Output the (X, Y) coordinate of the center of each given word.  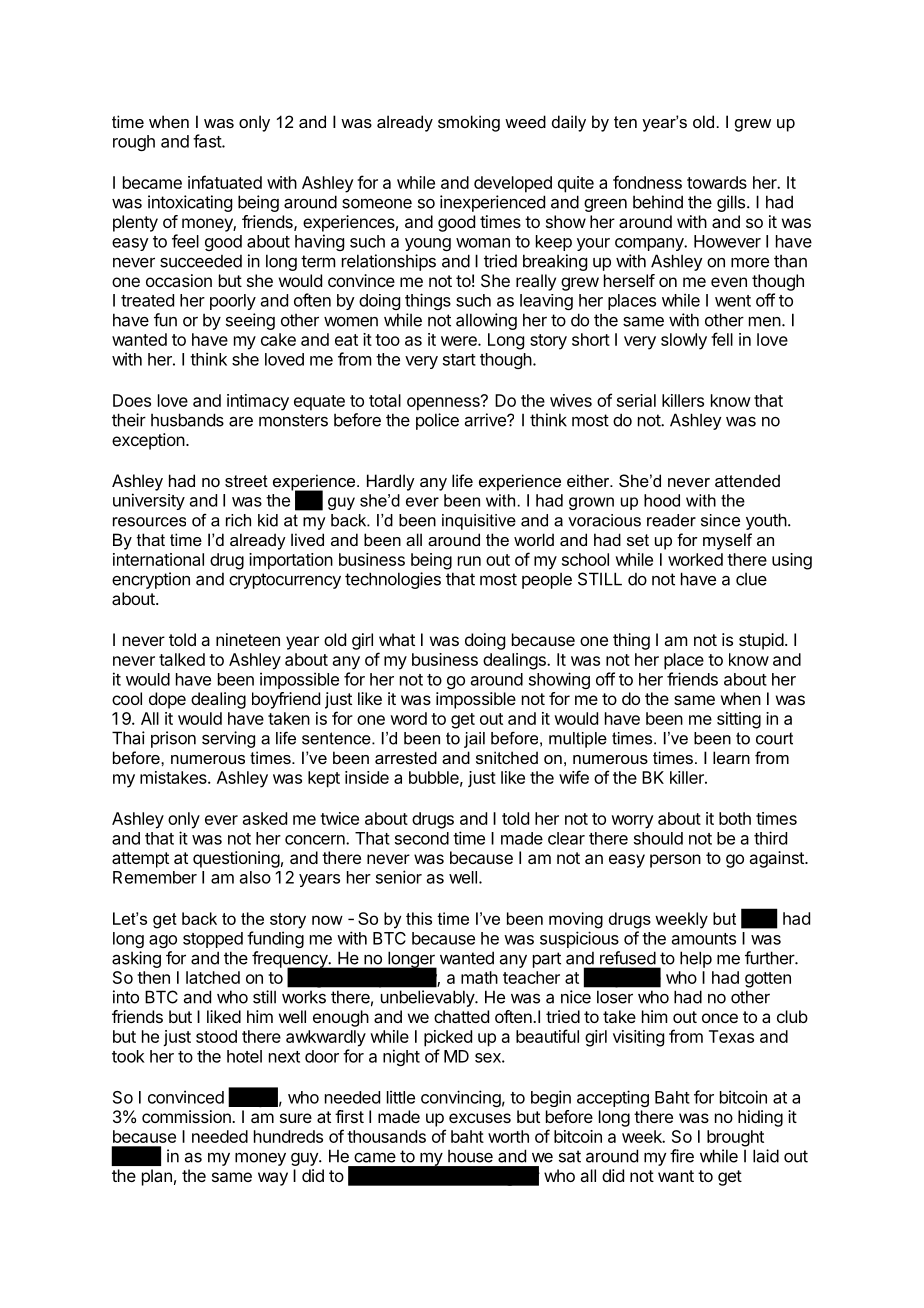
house (470, 1156)
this (419, 918)
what (397, 639)
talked (182, 659)
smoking (469, 123)
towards (717, 182)
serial (636, 400)
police (437, 421)
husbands (187, 420)
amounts (704, 939)
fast (208, 141)
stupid (761, 641)
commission (187, 1116)
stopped (213, 940)
